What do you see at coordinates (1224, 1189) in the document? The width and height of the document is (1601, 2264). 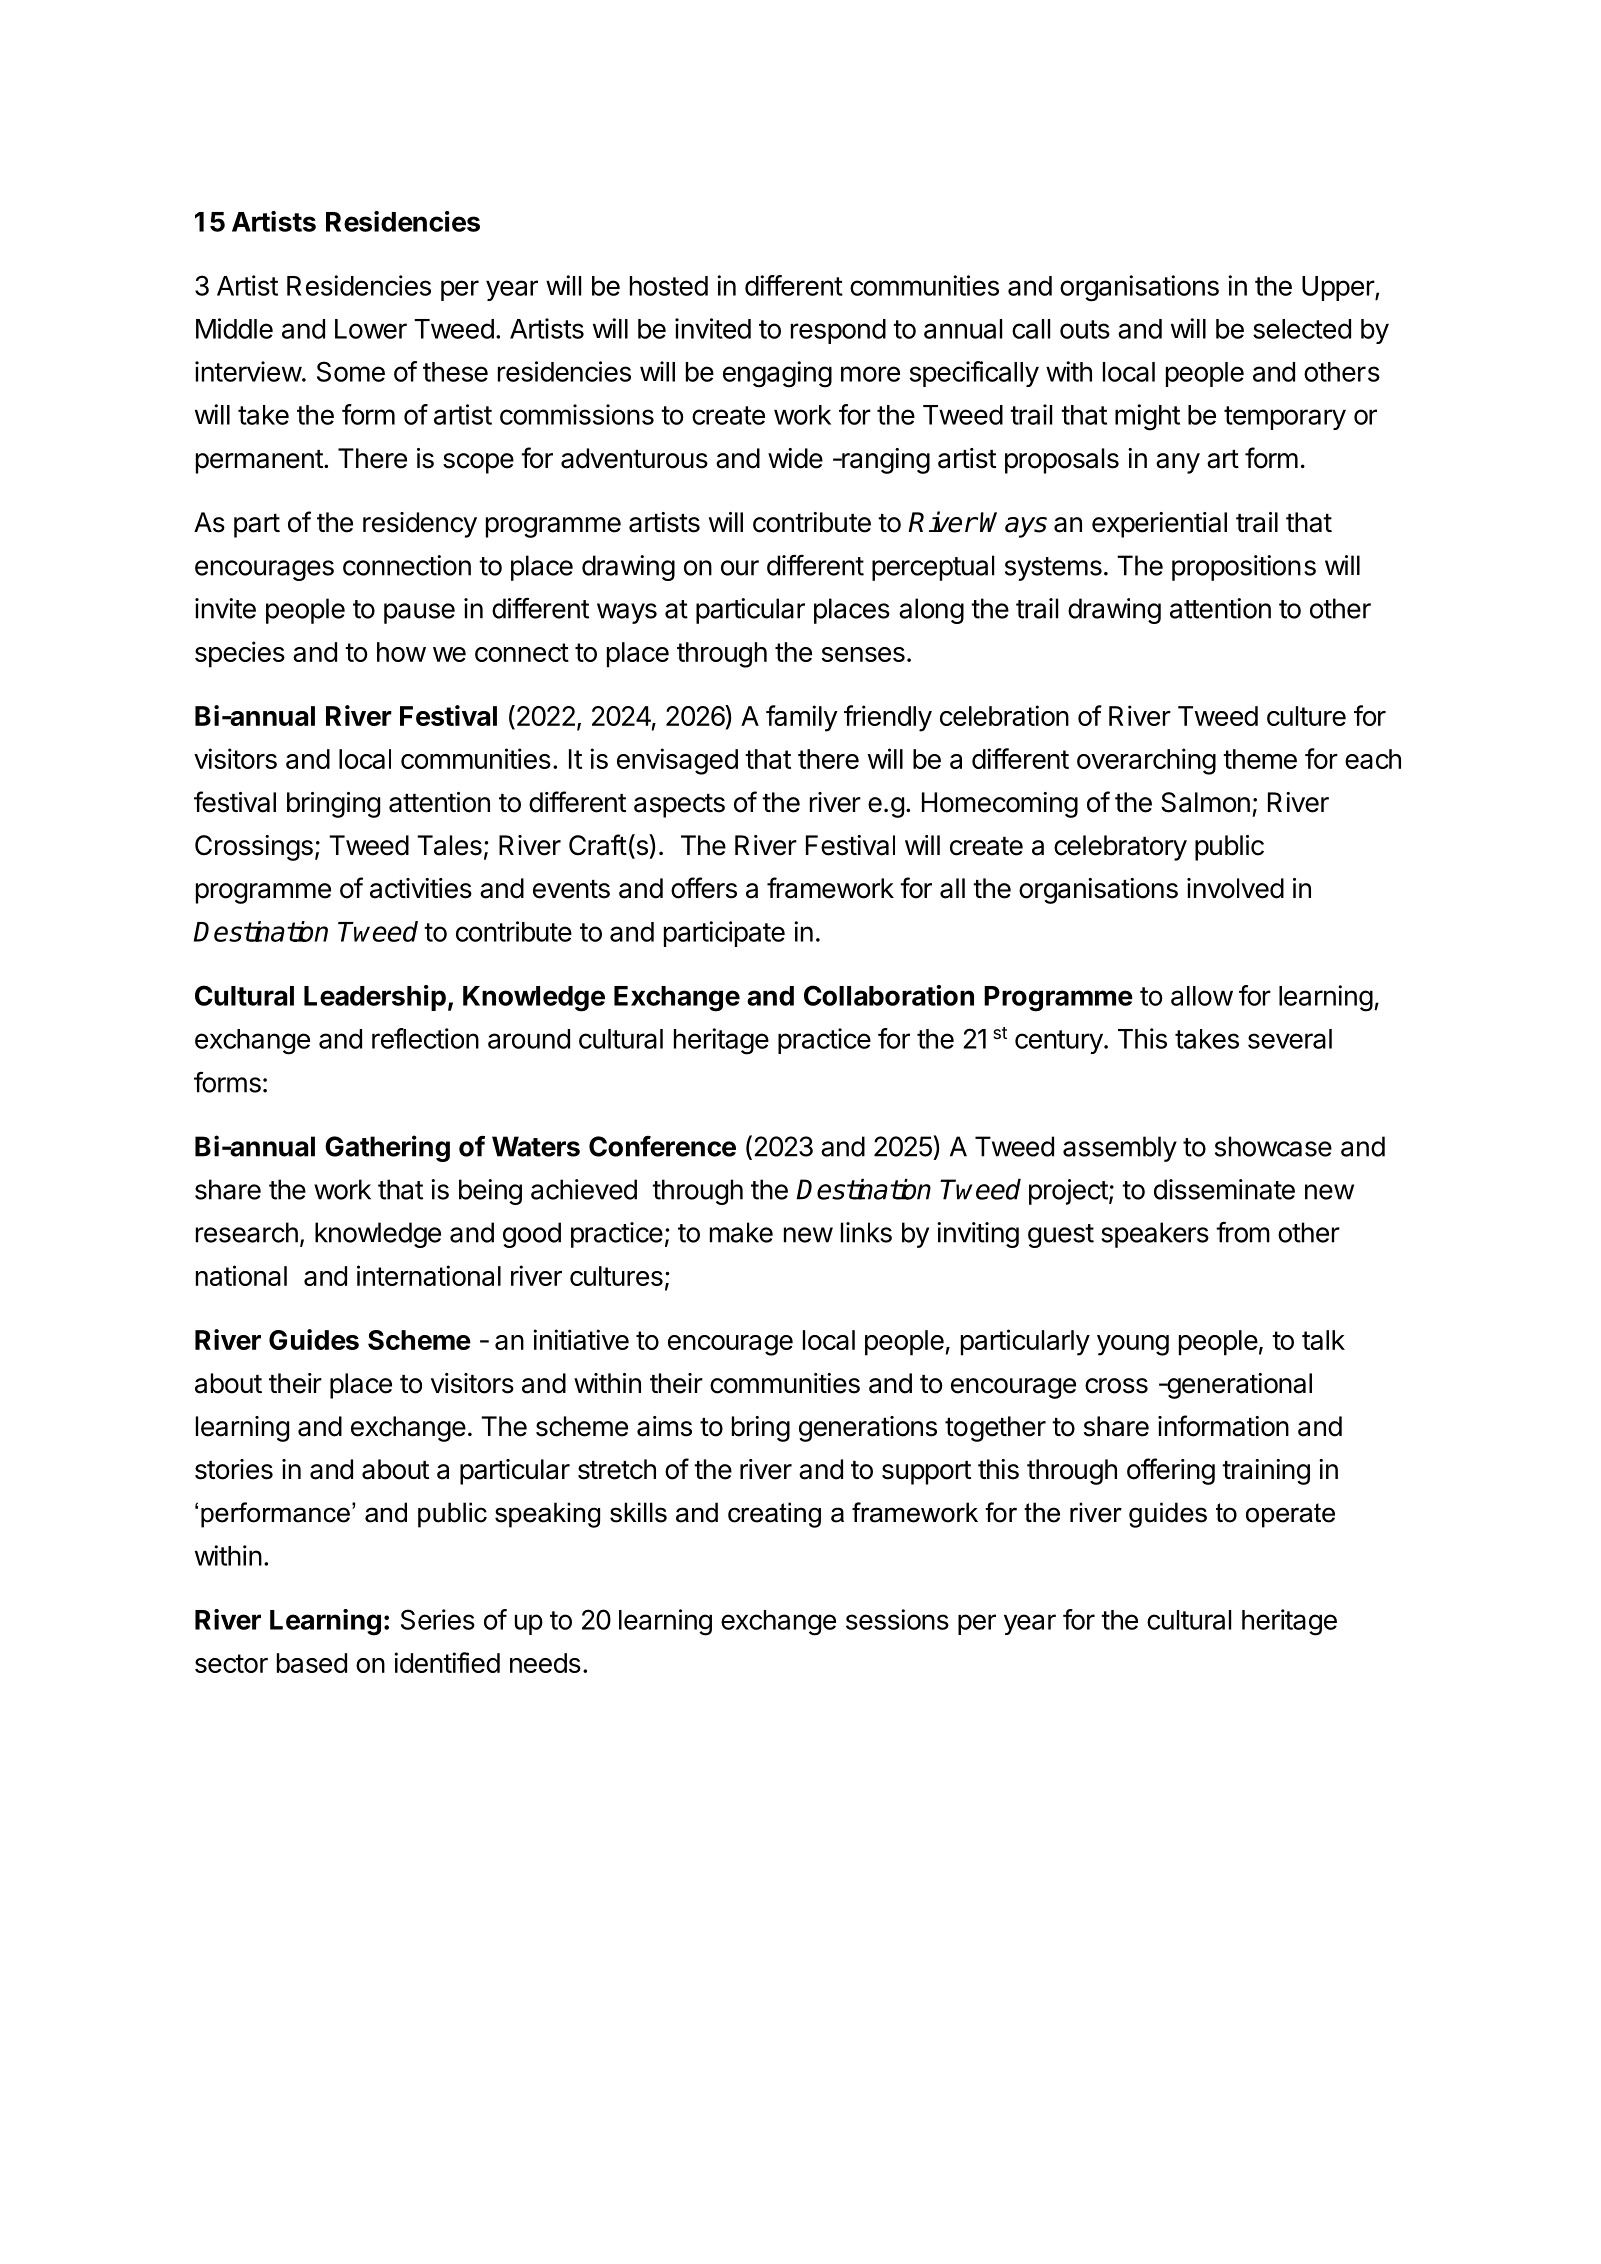 I see `disseminate` at bounding box center [1224, 1189].
